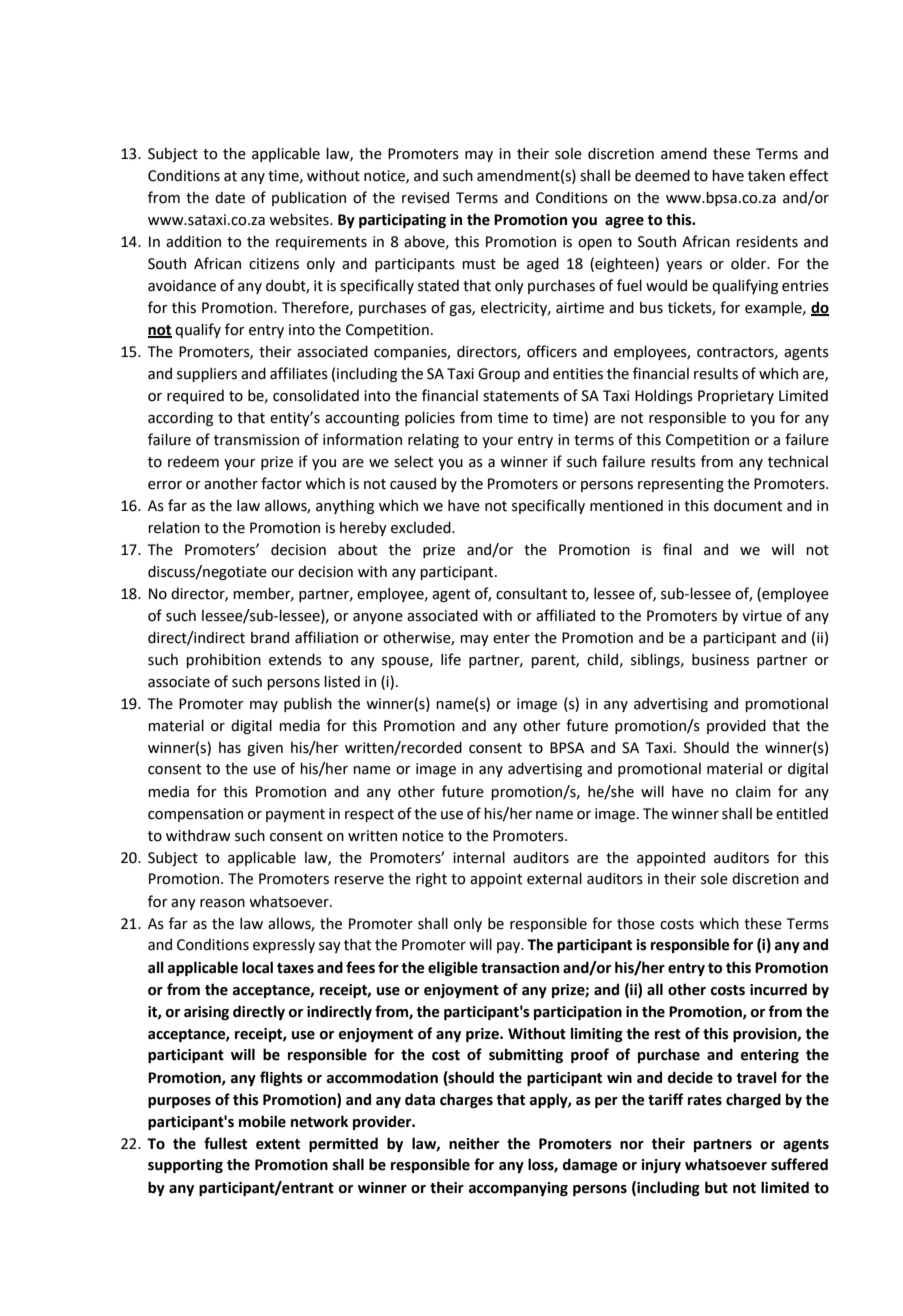  I want to click on brand, so click(270, 637).
